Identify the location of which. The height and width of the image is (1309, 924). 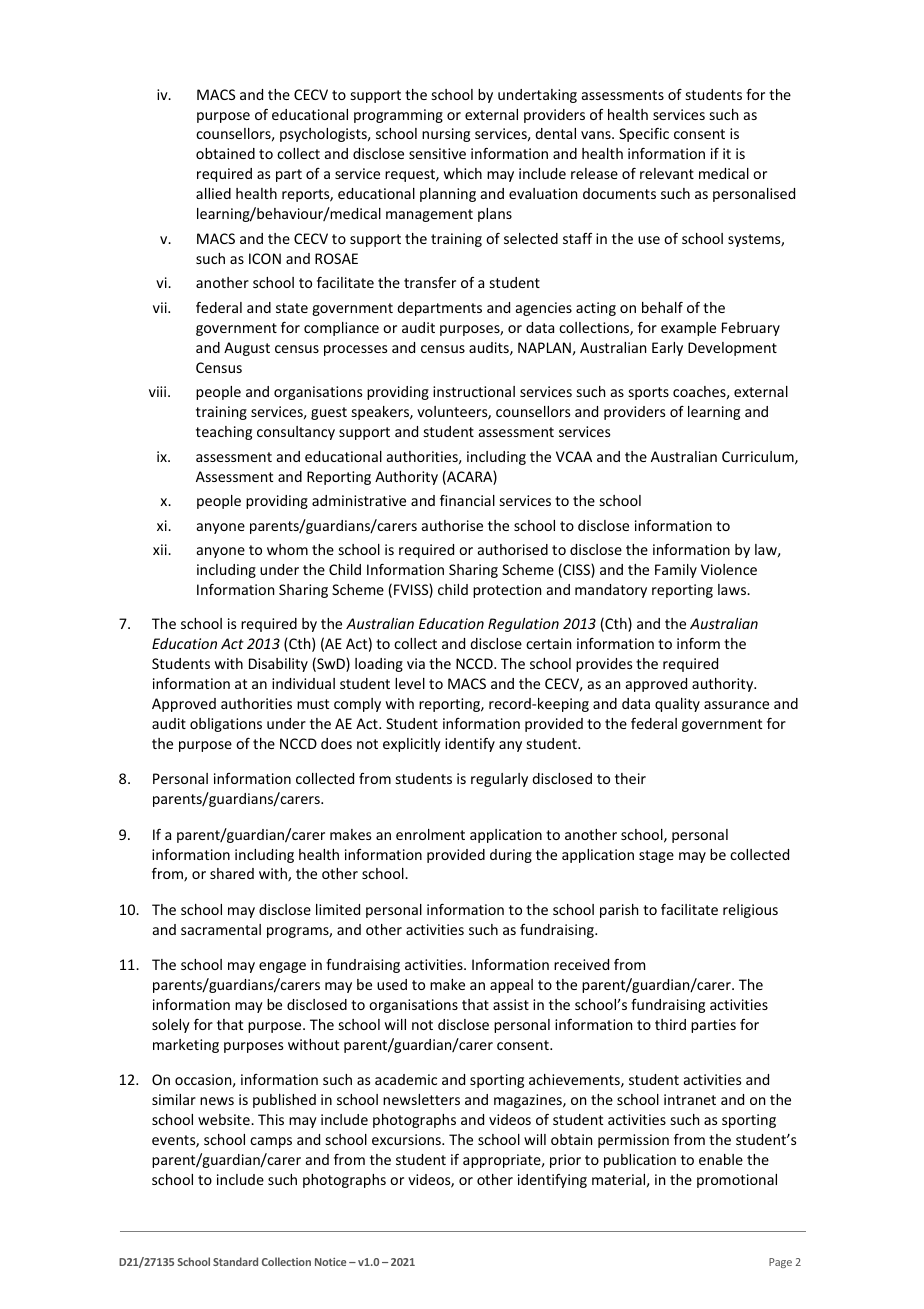
(463, 173).
